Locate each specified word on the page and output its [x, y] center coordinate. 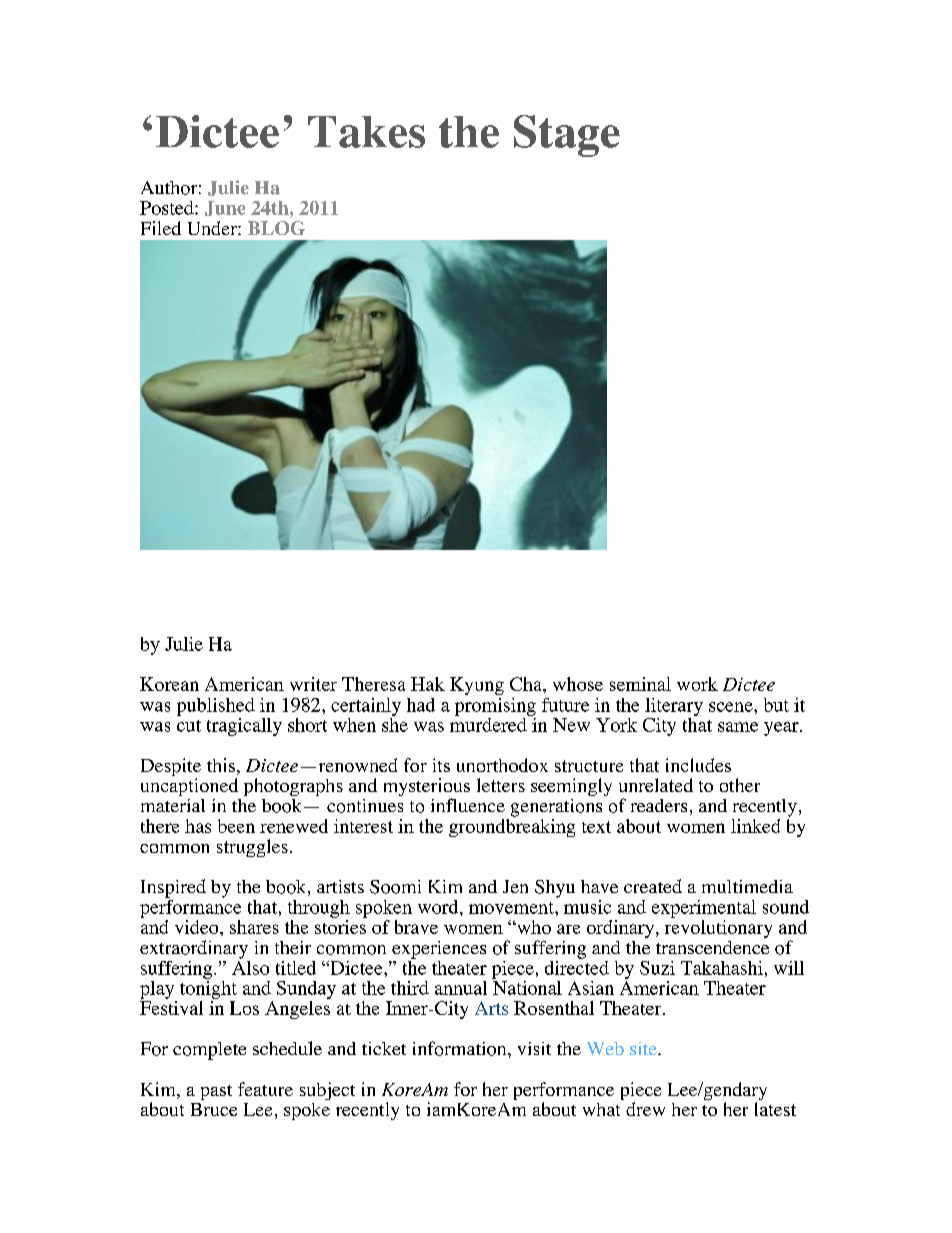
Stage [567, 136]
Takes [366, 132]
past [216, 1092]
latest [775, 1109]
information [461, 1048]
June [225, 208]
